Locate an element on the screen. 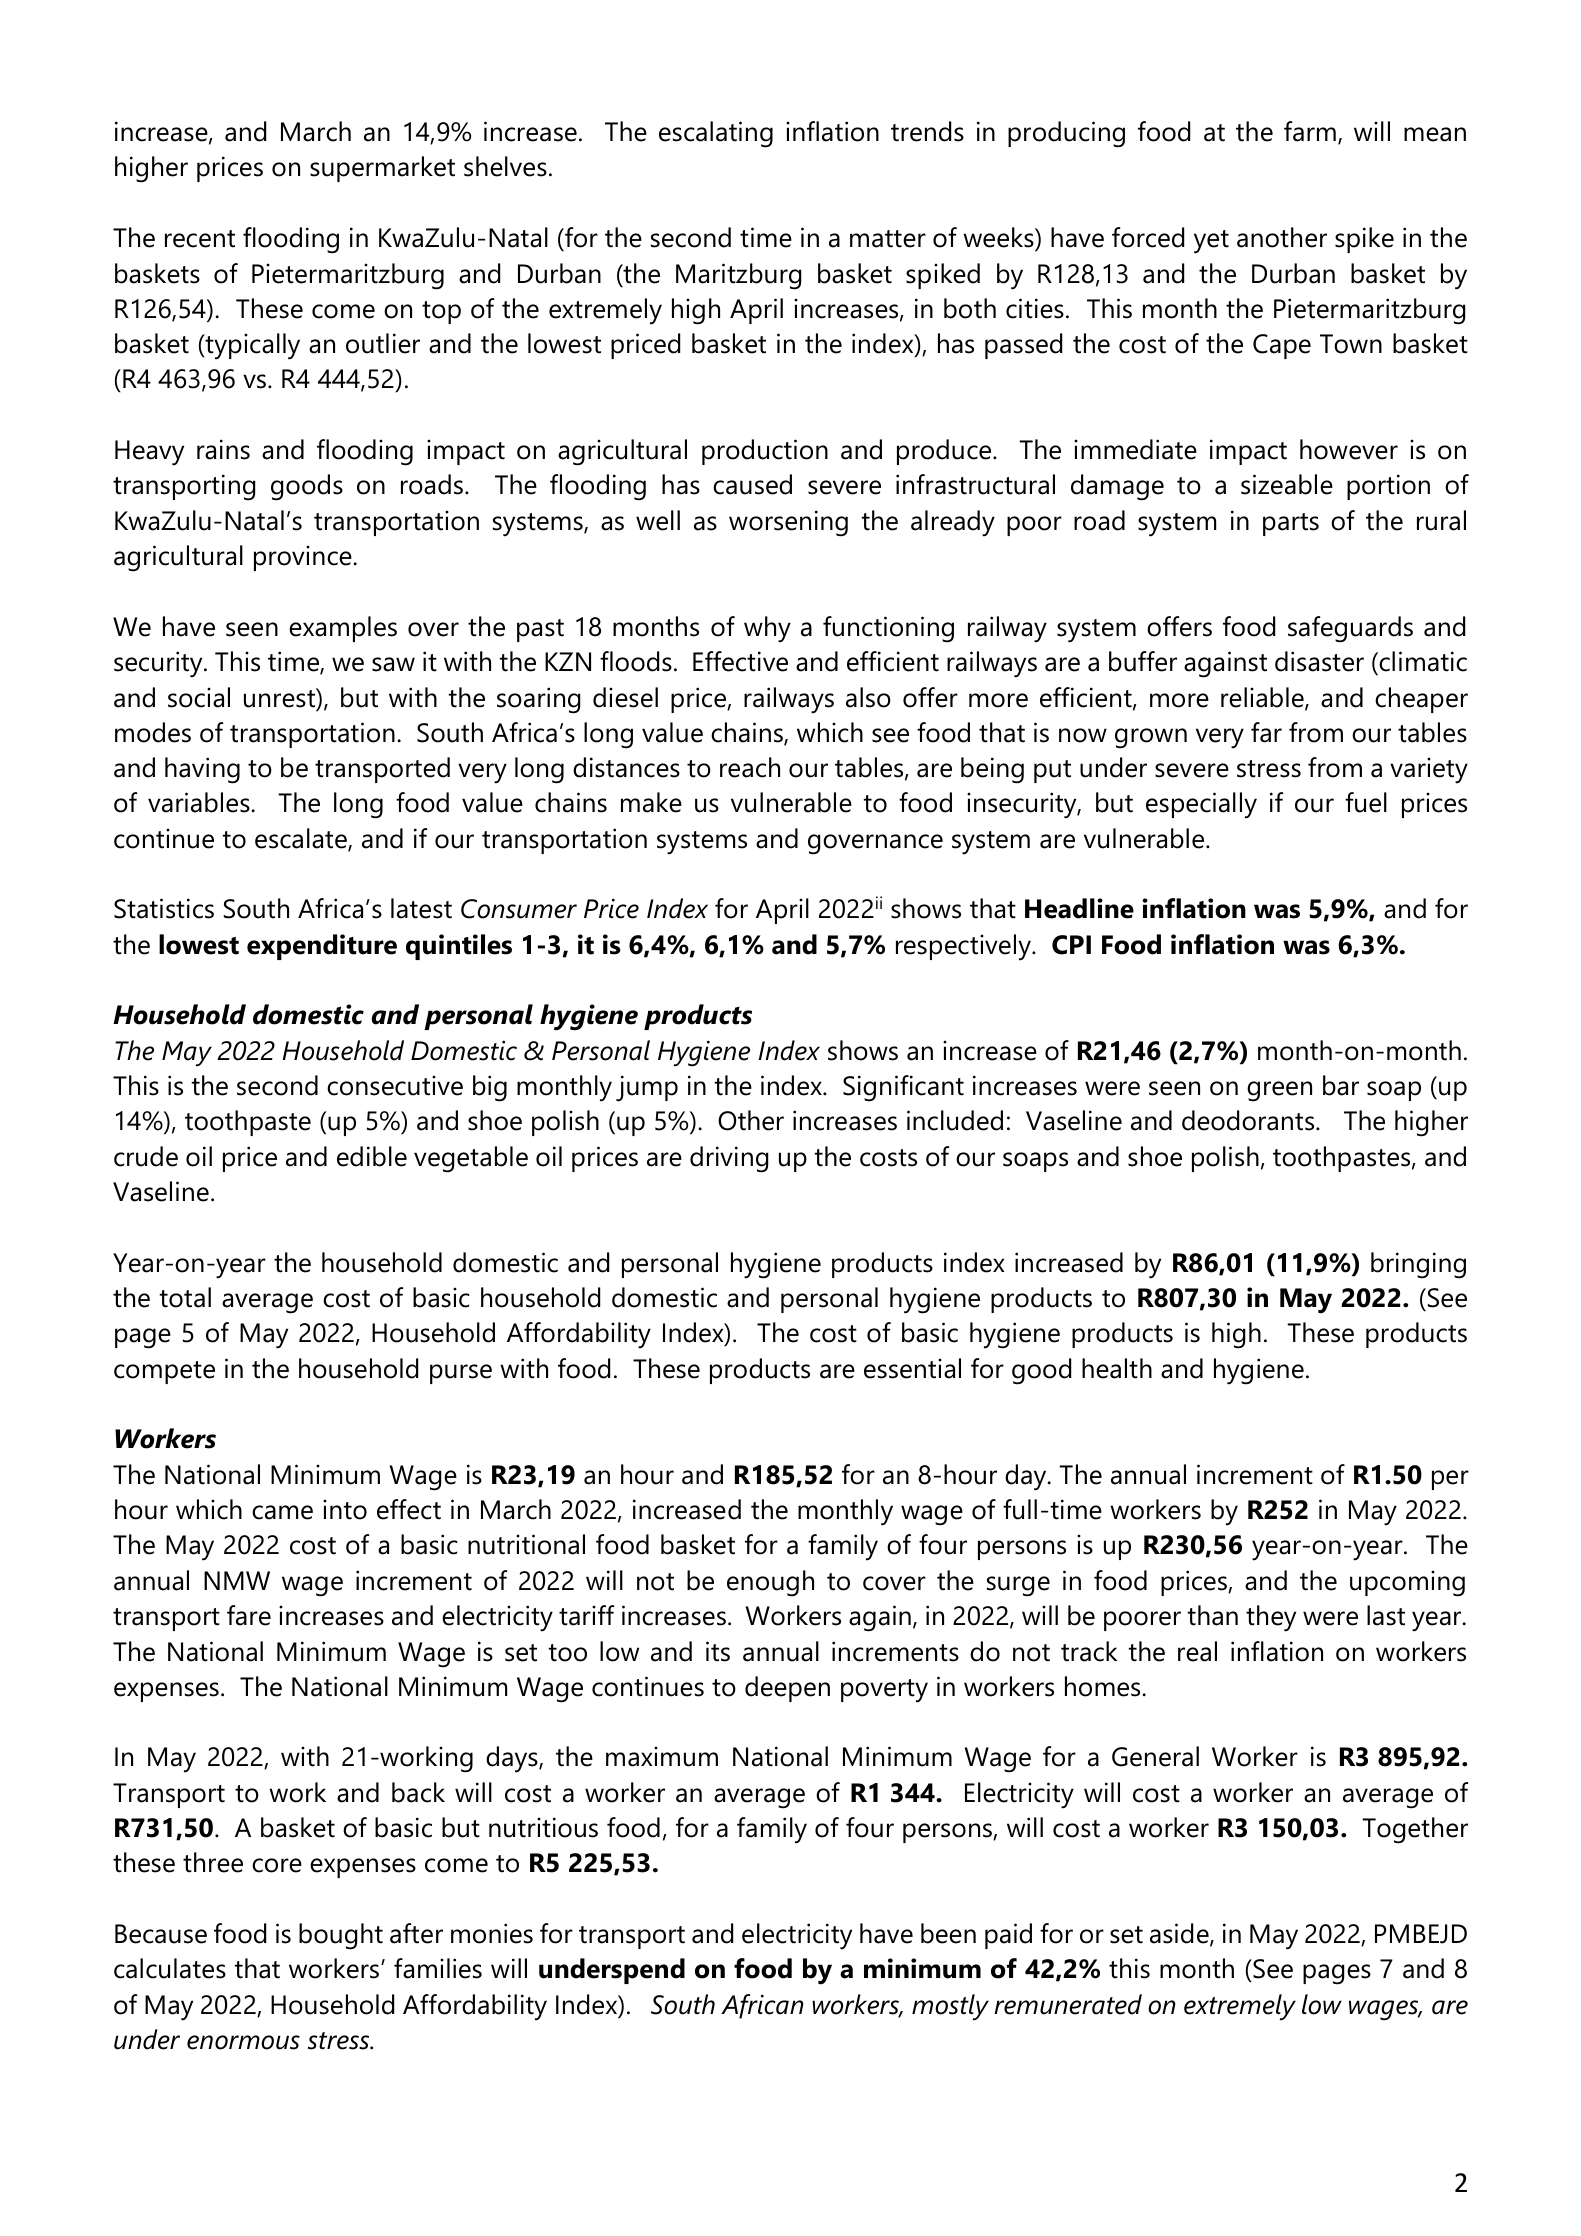 The image size is (1581, 2236). consecutive is located at coordinates (395, 1085).
